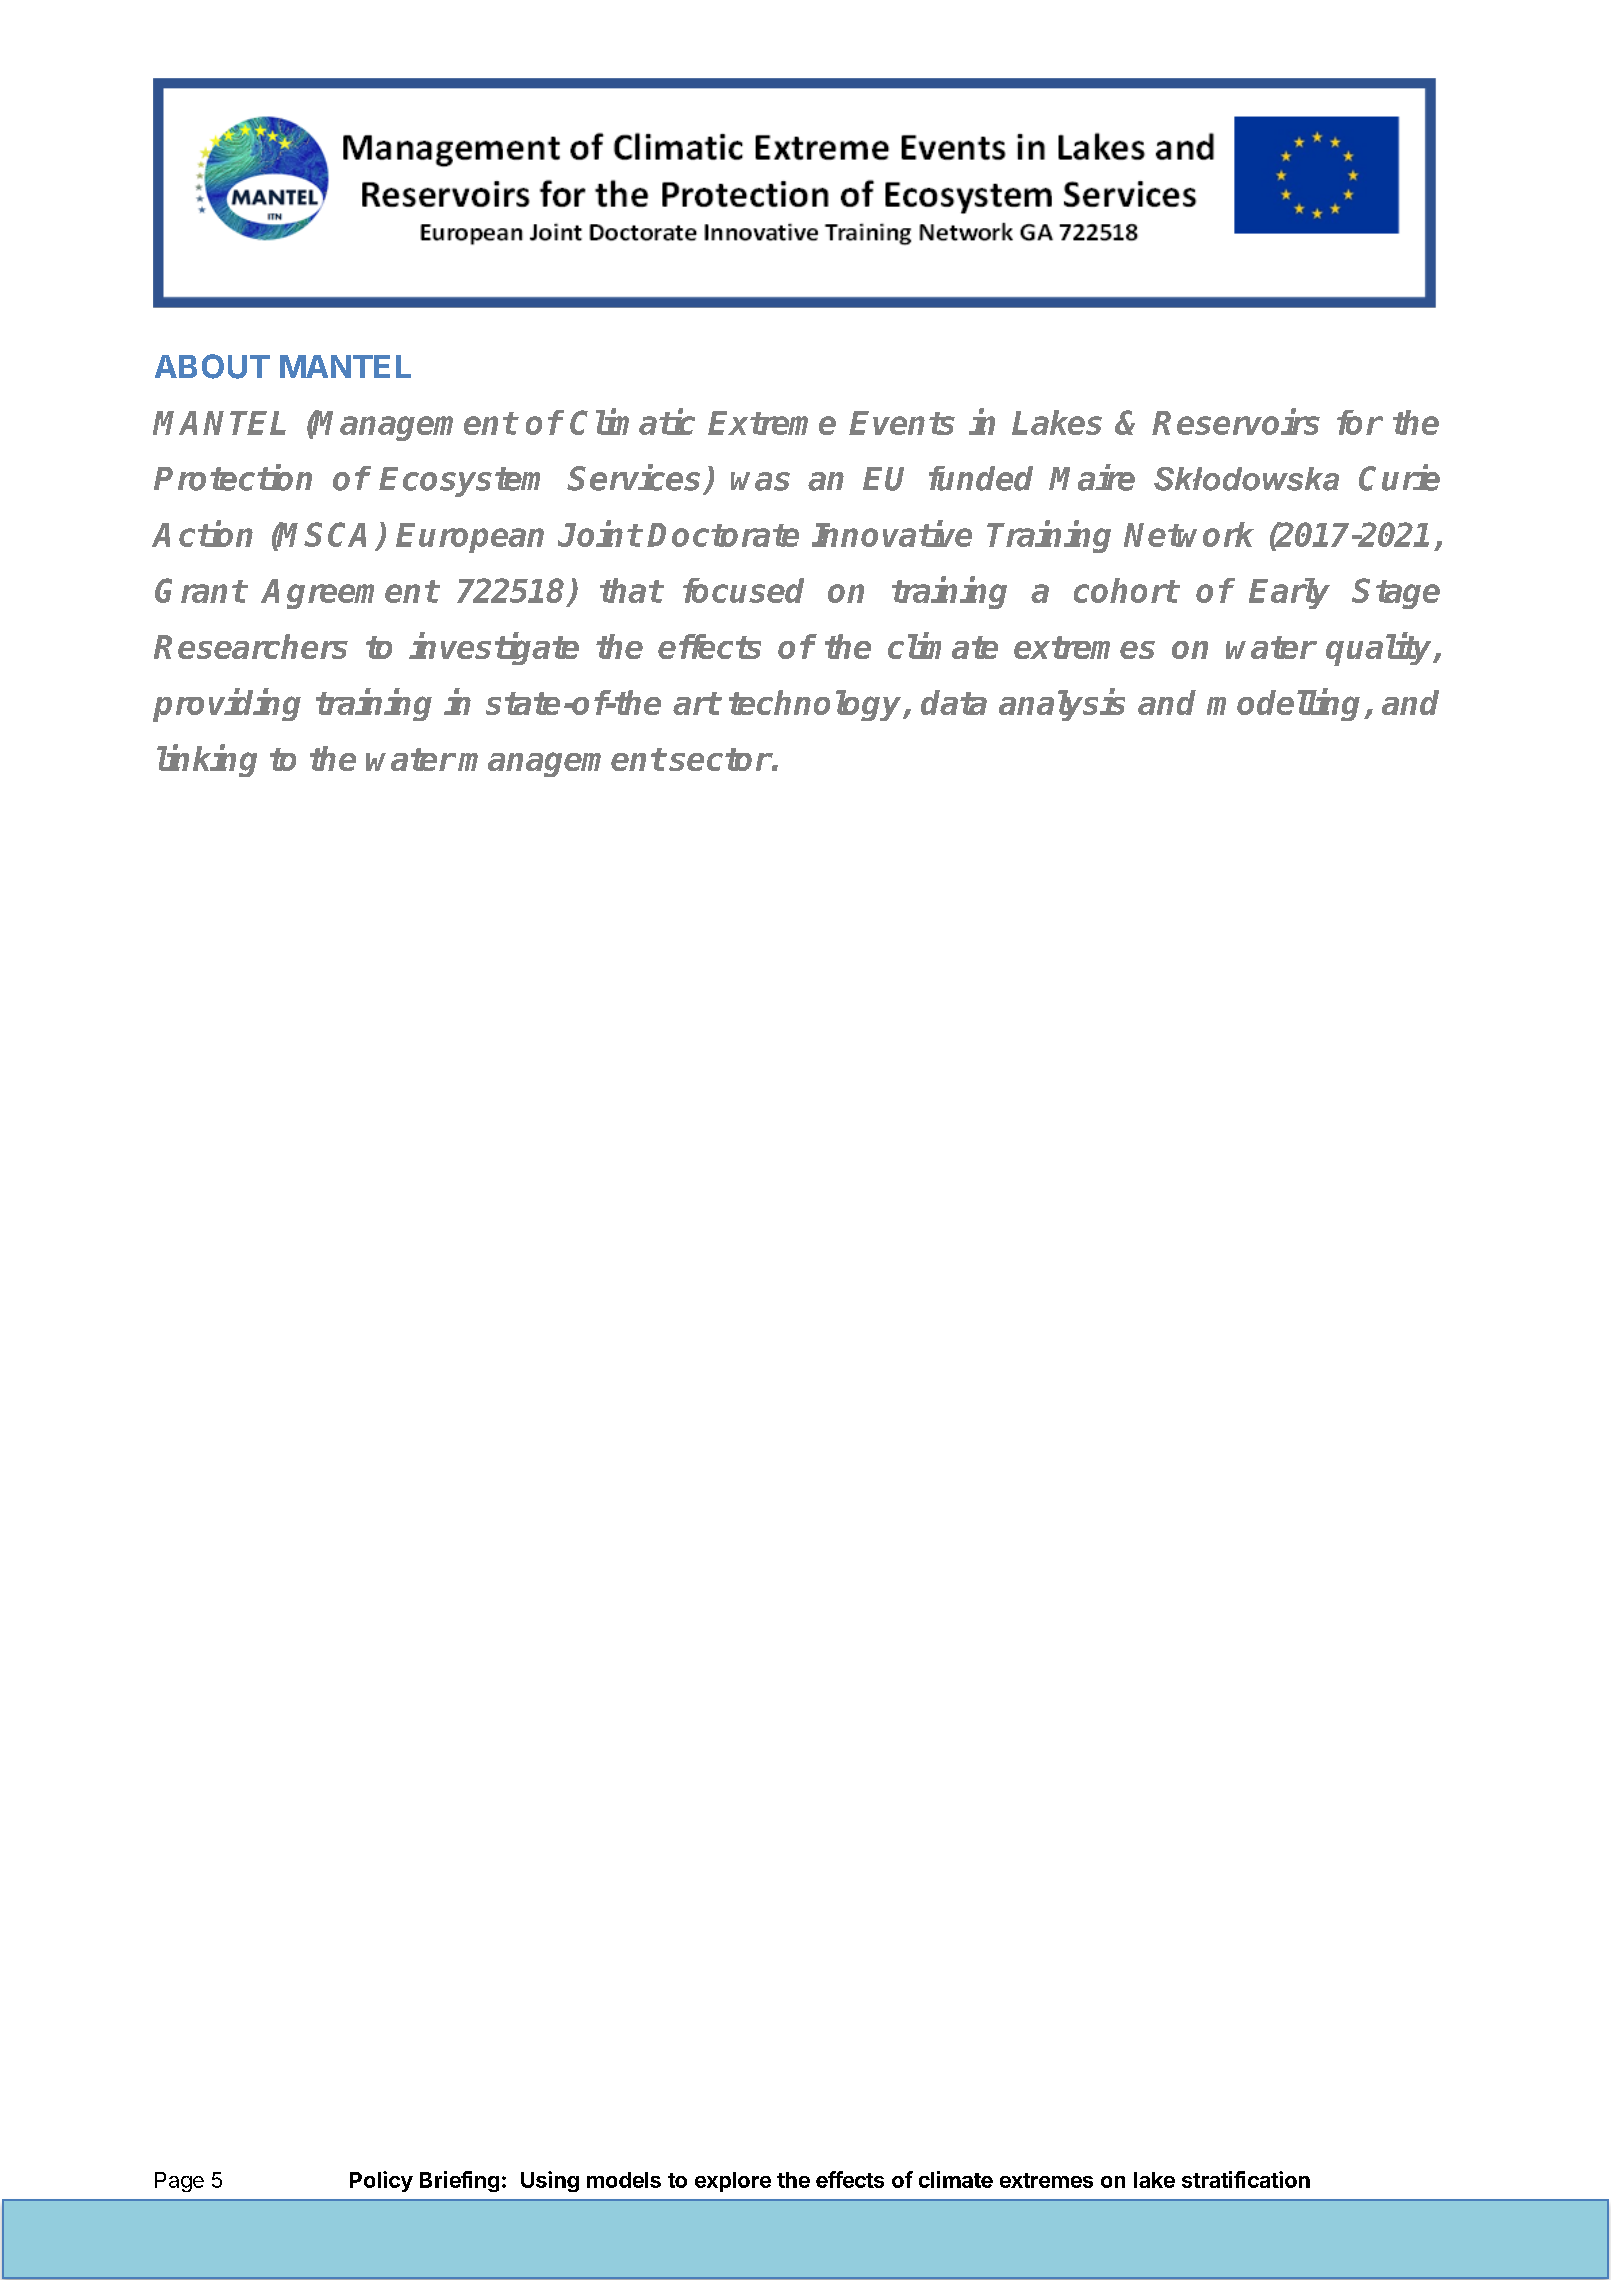  What do you see at coordinates (227, 705) in the screenshot?
I see `providing` at bounding box center [227, 705].
